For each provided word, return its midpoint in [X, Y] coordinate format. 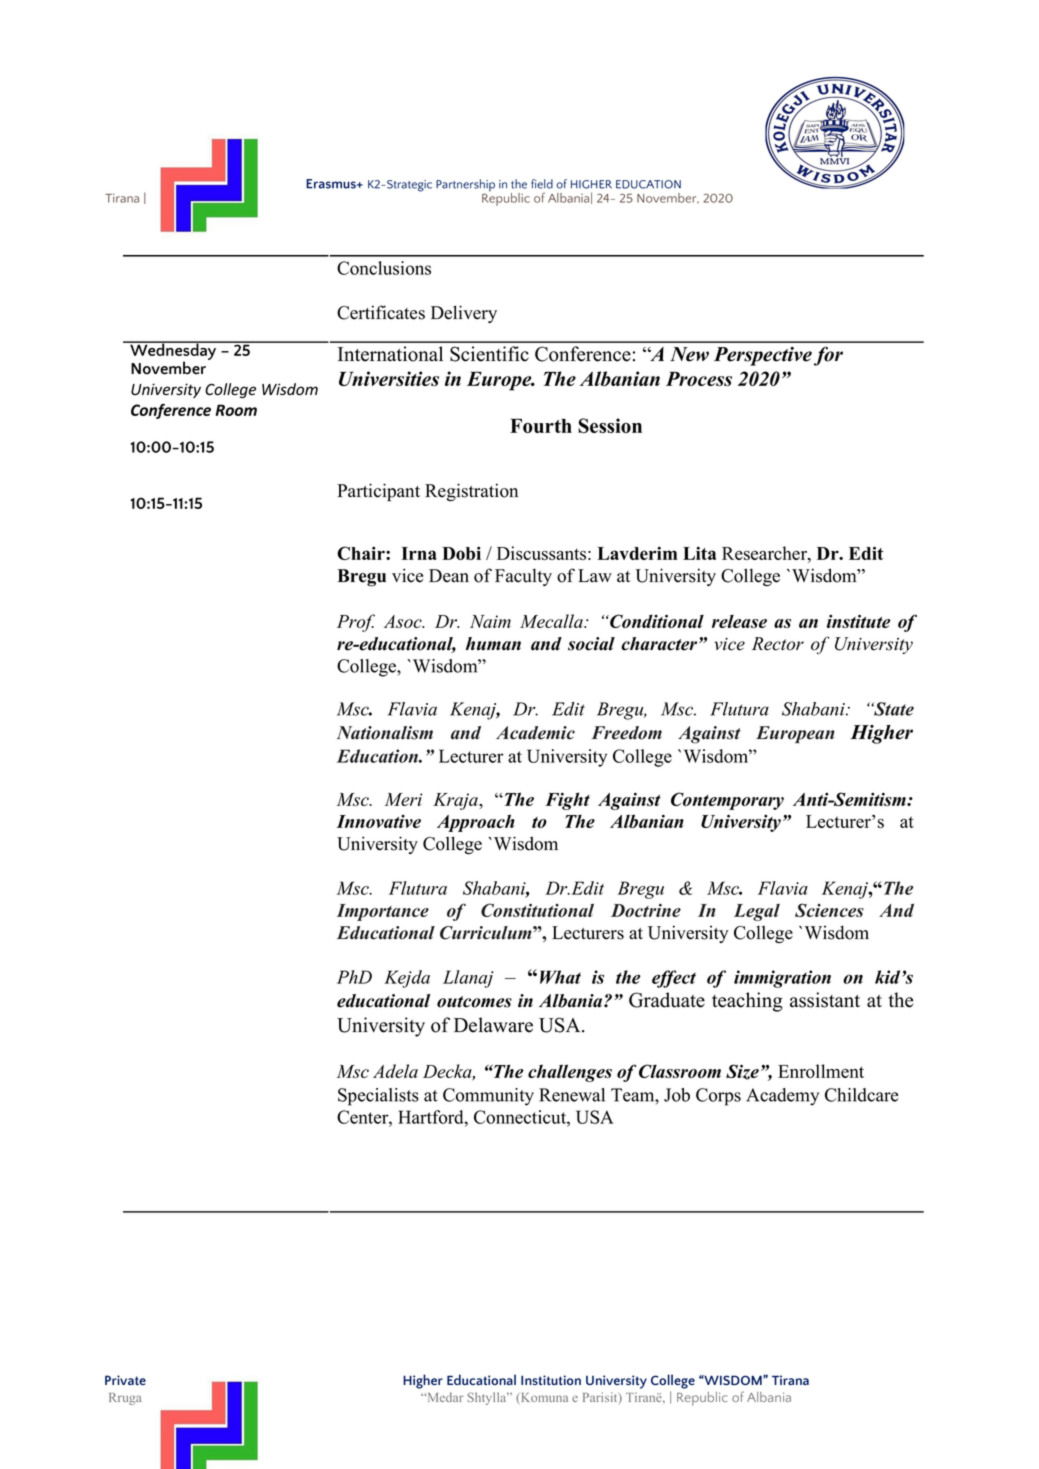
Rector [778, 644]
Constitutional [537, 910]
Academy [782, 1097]
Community [488, 1097]
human [493, 644]
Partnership [465, 185]
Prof [356, 623]
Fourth [541, 425]
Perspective [763, 356]
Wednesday [173, 351]
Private [125, 1380]
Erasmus [332, 184]
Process [699, 378]
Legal [757, 912]
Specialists [378, 1097]
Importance [383, 912]
